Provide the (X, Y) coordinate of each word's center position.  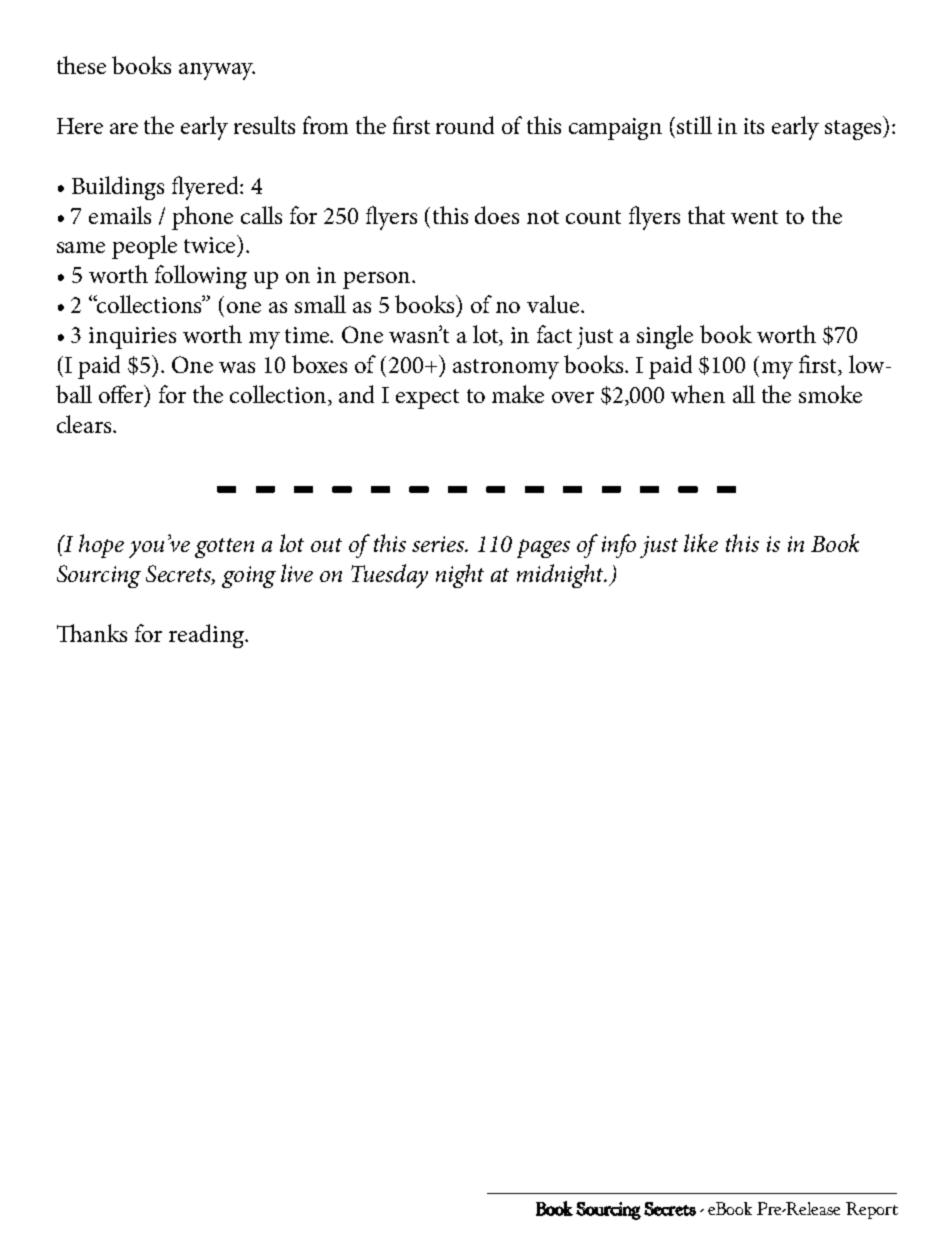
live (297, 573)
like (701, 543)
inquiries (132, 338)
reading (207, 636)
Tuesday (389, 576)
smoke (830, 394)
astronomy (506, 369)
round (465, 125)
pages (543, 548)
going (249, 577)
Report (872, 1210)
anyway (217, 71)
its (754, 126)
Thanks (92, 633)
